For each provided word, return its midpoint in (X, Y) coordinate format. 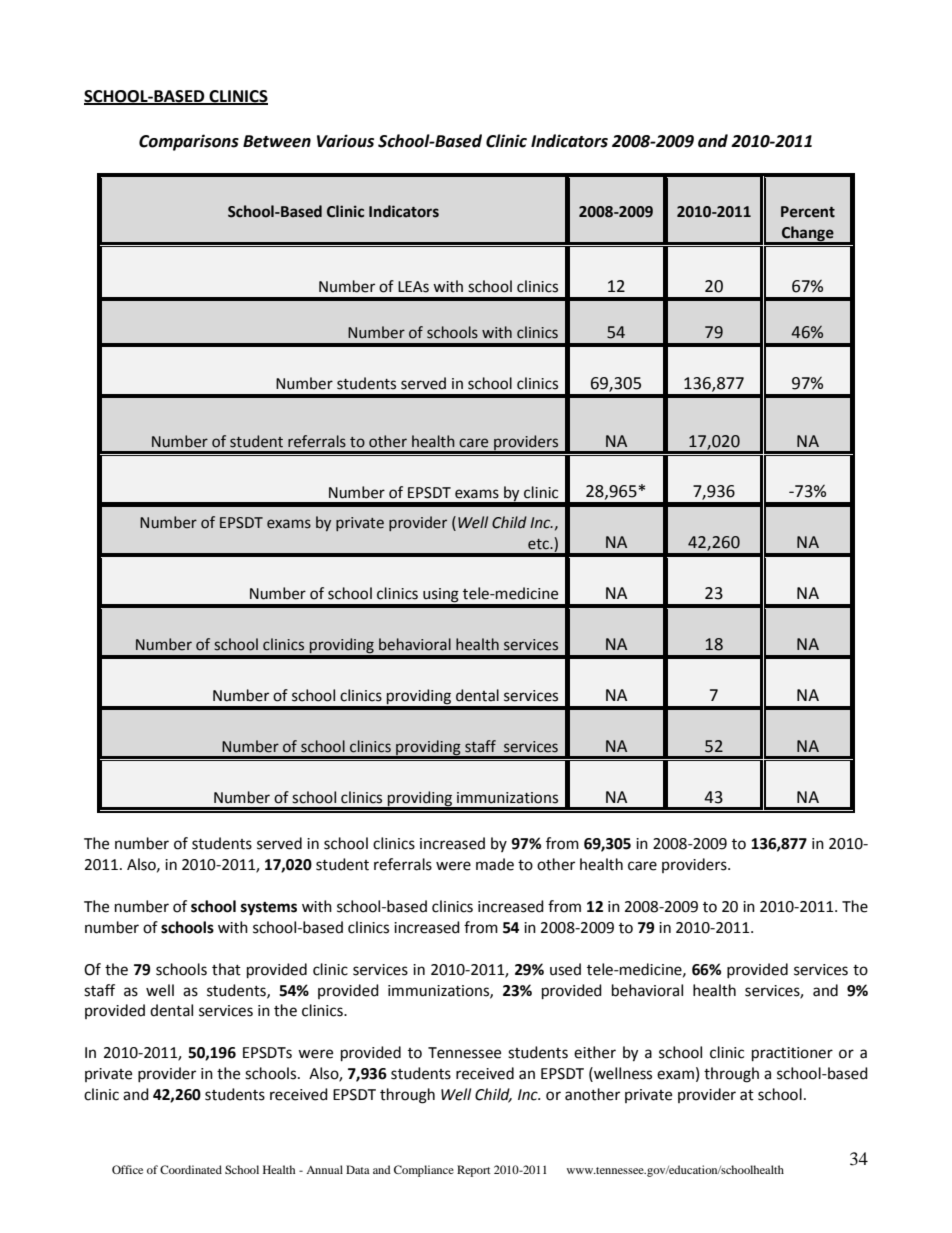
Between (277, 141)
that (226, 969)
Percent (808, 212)
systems (269, 909)
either (595, 1052)
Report (474, 1171)
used (565, 969)
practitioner (792, 1054)
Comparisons (189, 142)
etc (539, 544)
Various (345, 141)
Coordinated (191, 1169)
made (495, 864)
